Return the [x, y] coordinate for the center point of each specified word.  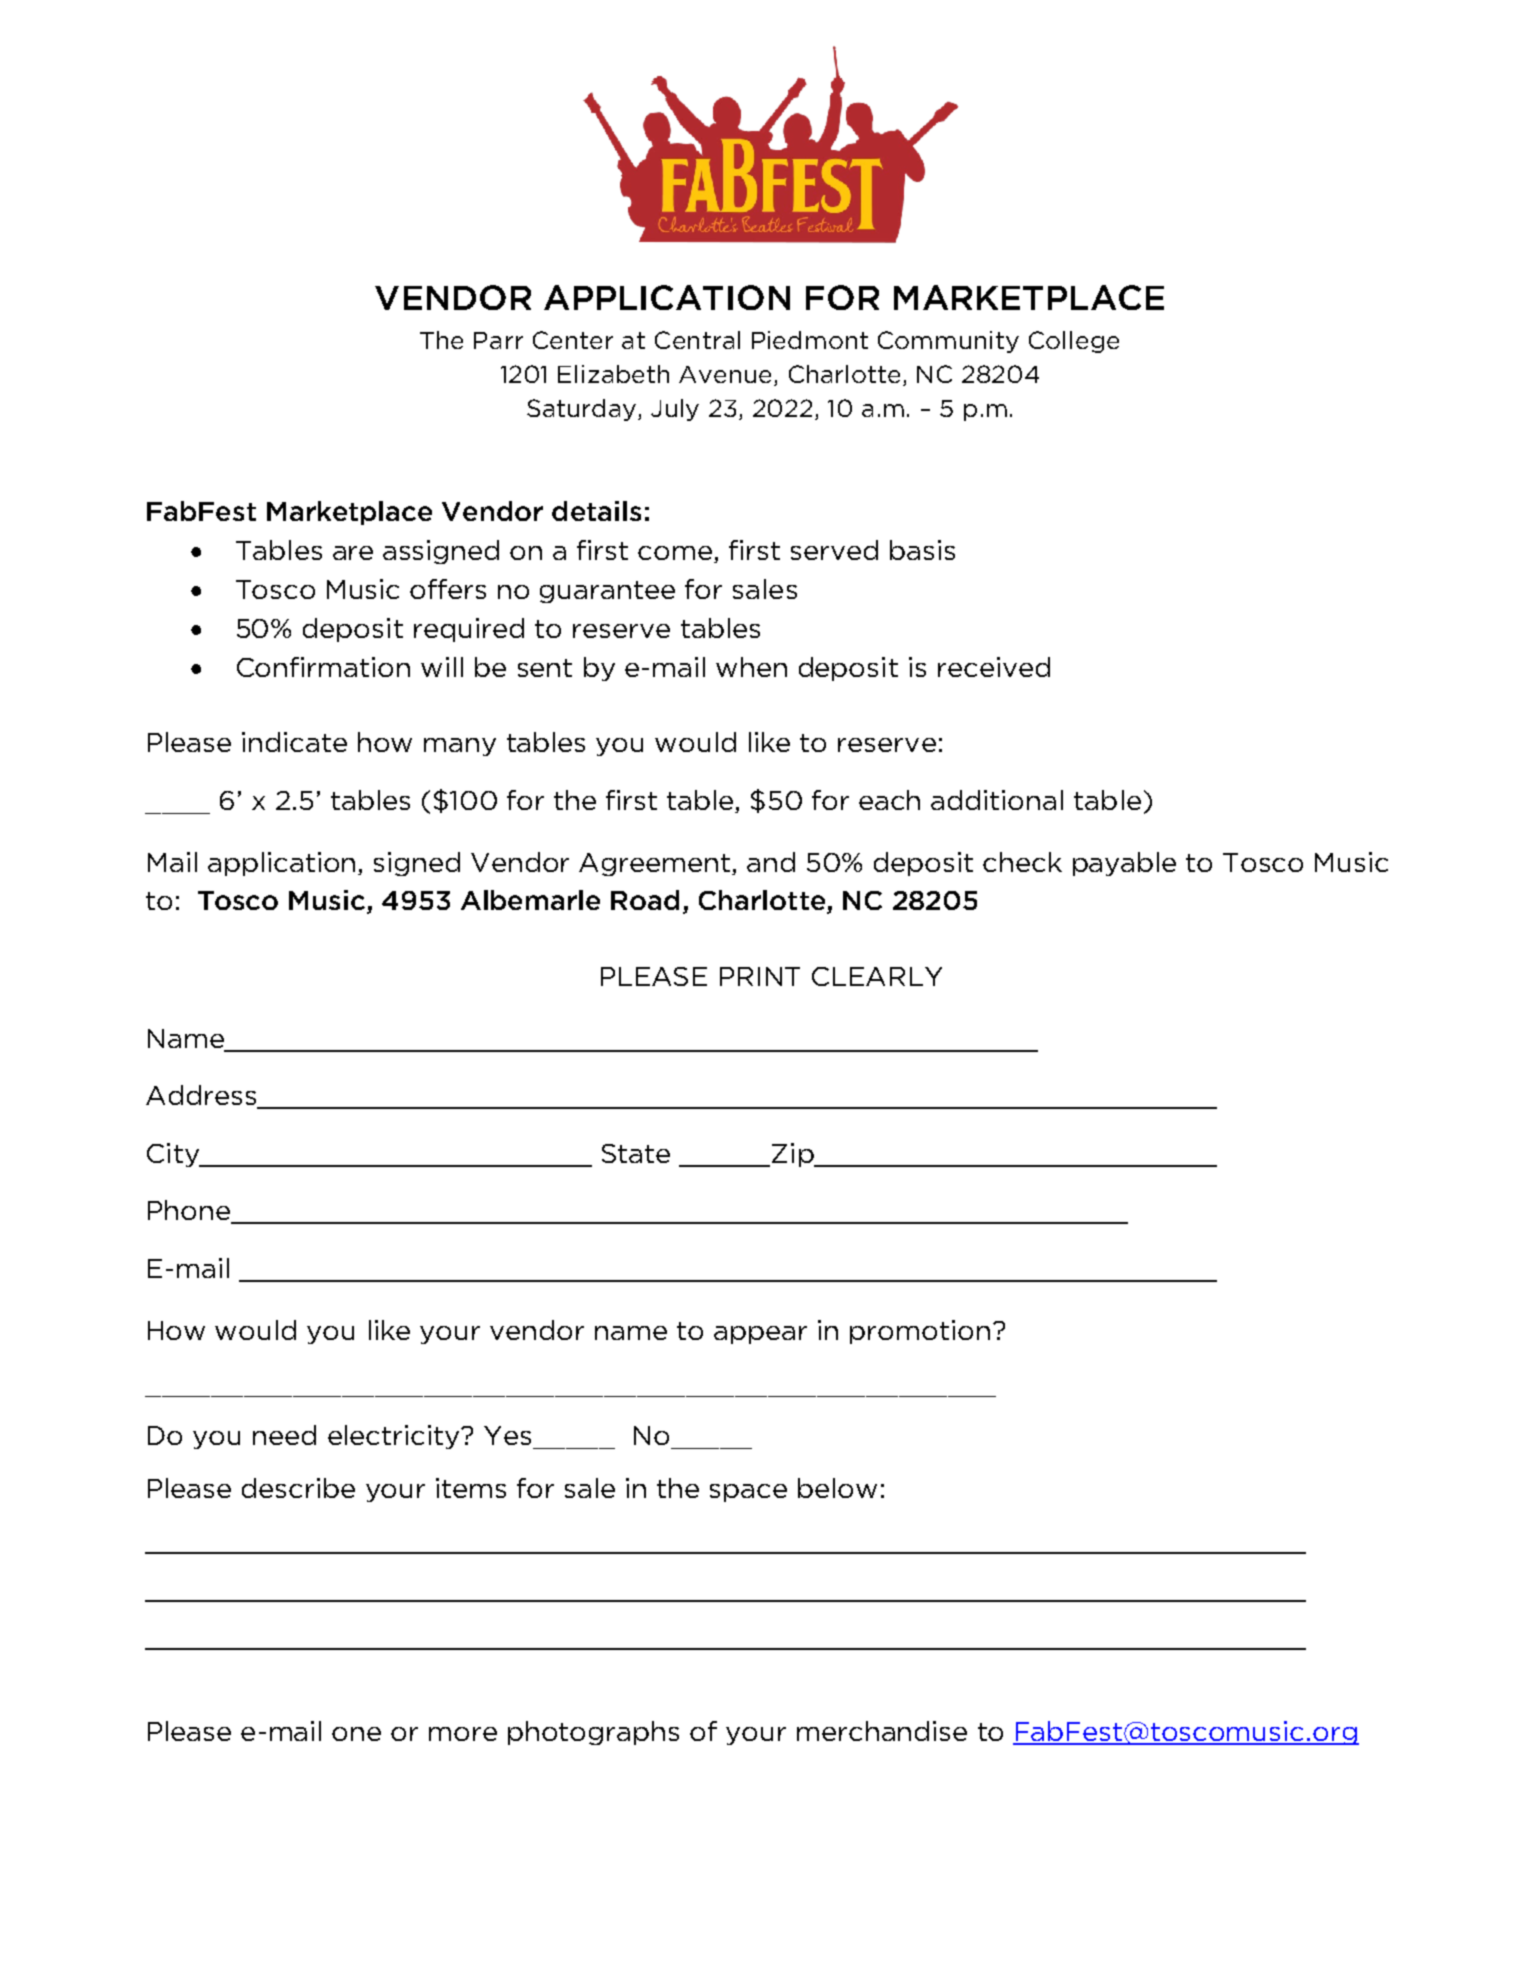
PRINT [760, 976]
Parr [498, 340]
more [463, 1734]
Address [202, 1096]
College [1074, 342]
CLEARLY [877, 976]
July [675, 410]
